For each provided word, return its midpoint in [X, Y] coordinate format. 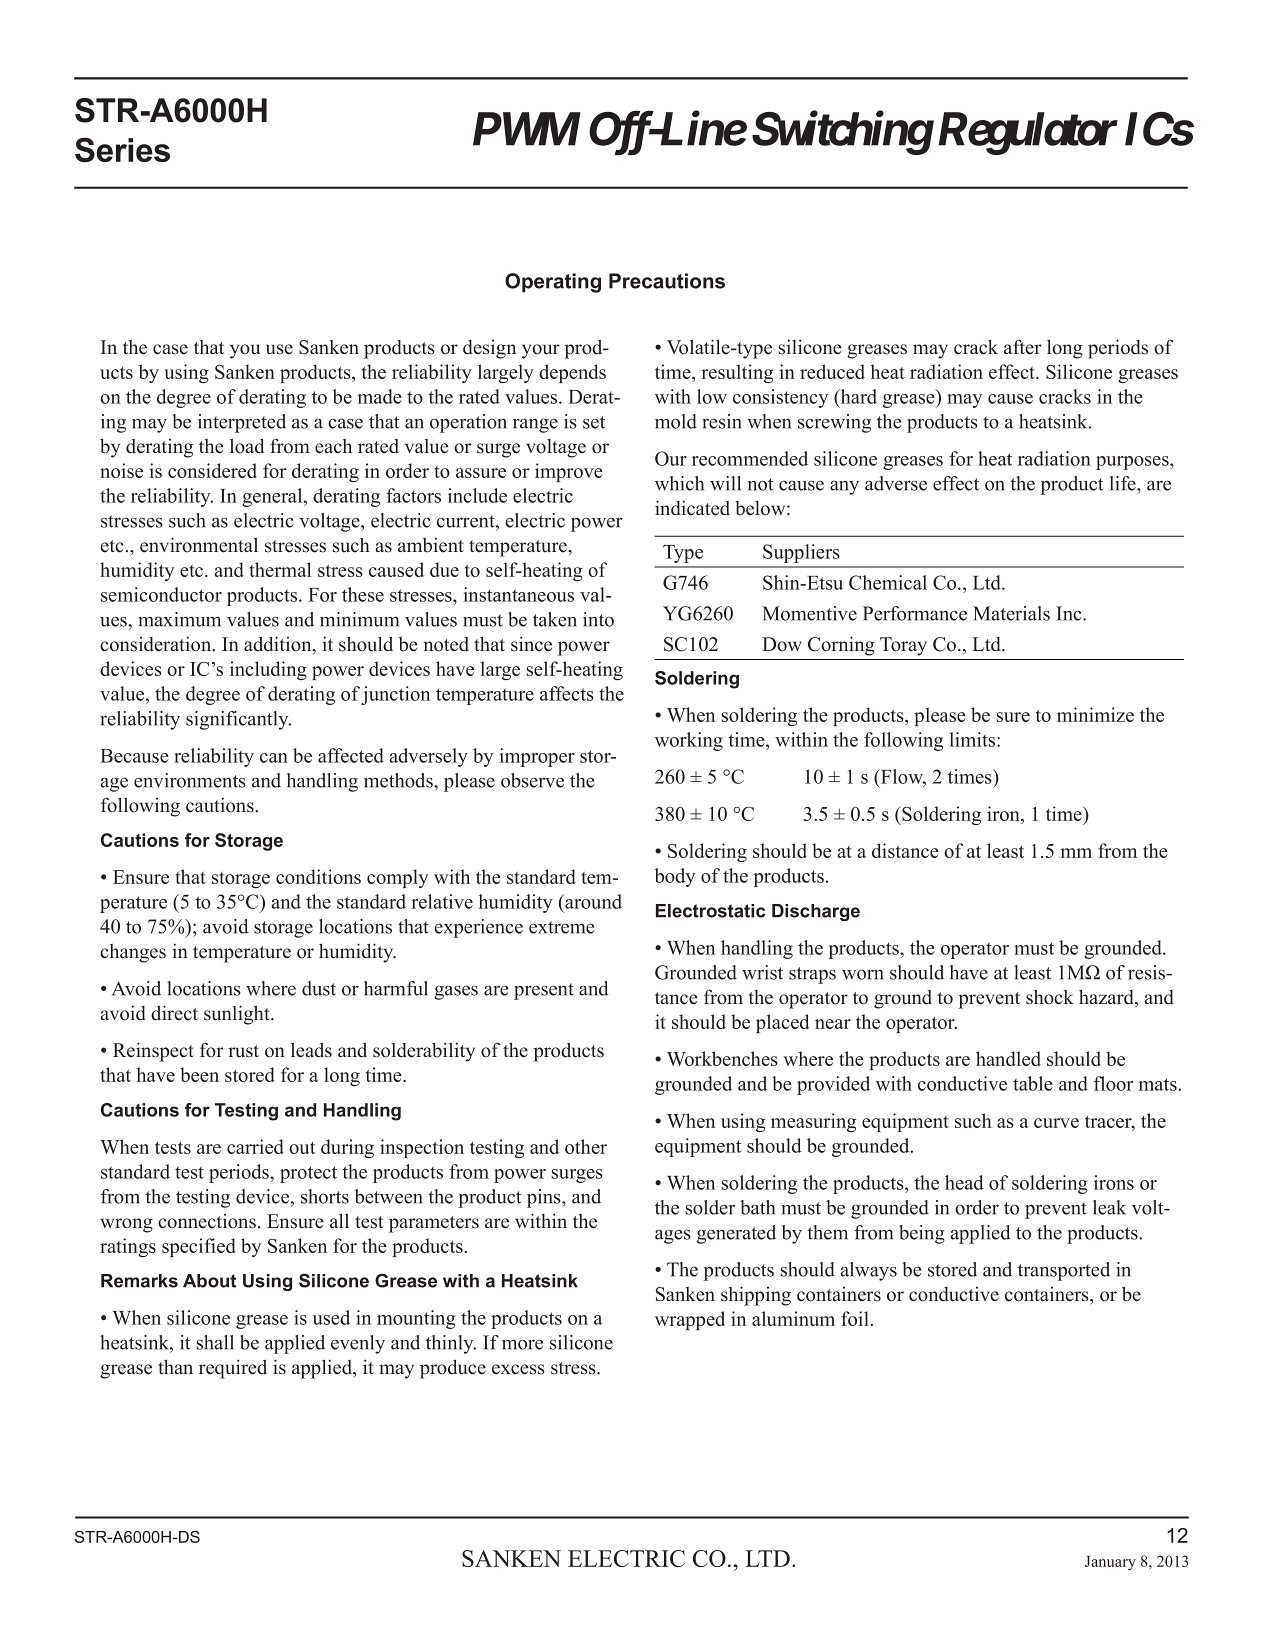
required [233, 1369]
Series [122, 149]
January [1110, 1563]
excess [518, 1369]
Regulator [1028, 133]
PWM [527, 129]
